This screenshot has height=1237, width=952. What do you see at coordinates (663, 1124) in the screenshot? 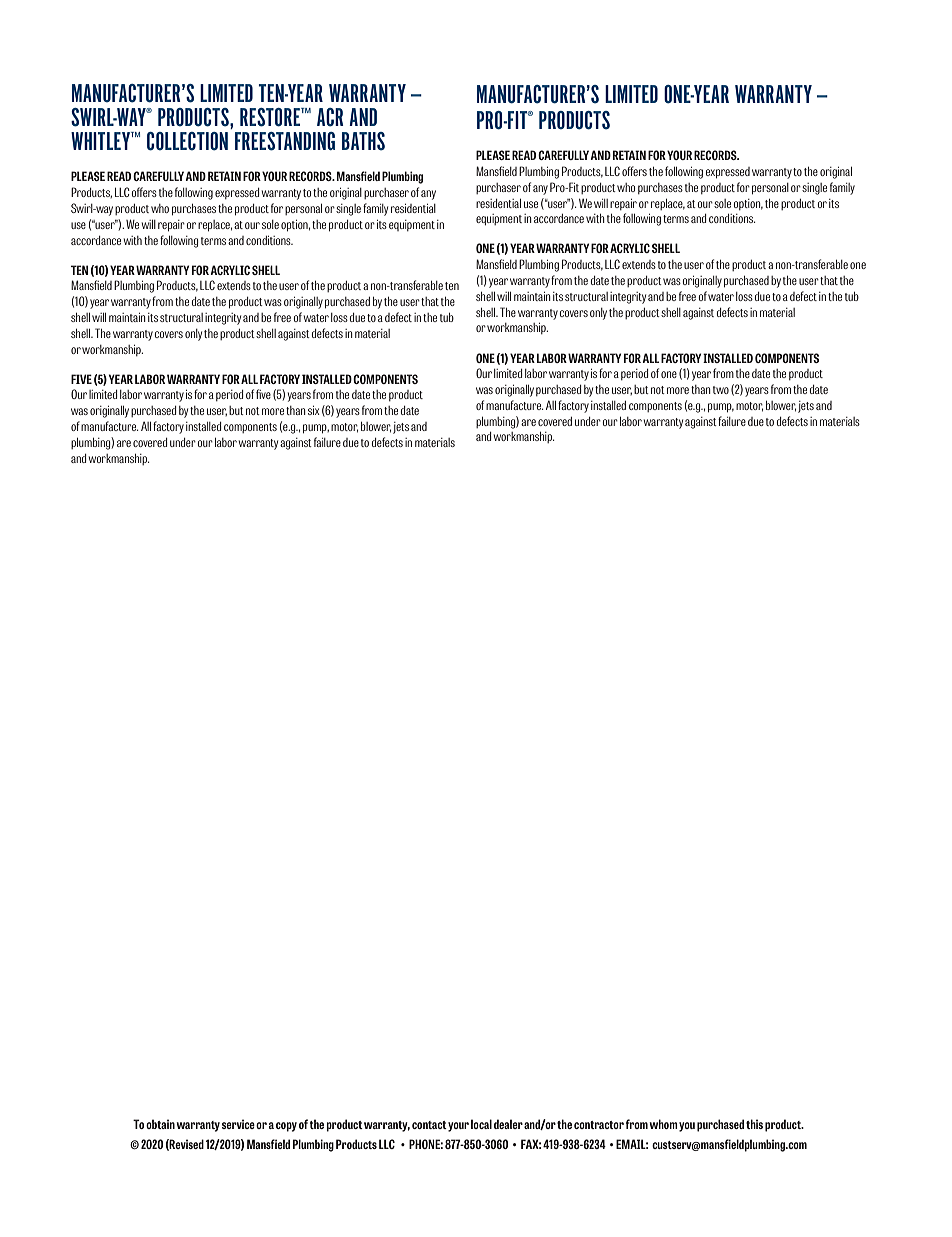
I see `whom` at bounding box center [663, 1124].
